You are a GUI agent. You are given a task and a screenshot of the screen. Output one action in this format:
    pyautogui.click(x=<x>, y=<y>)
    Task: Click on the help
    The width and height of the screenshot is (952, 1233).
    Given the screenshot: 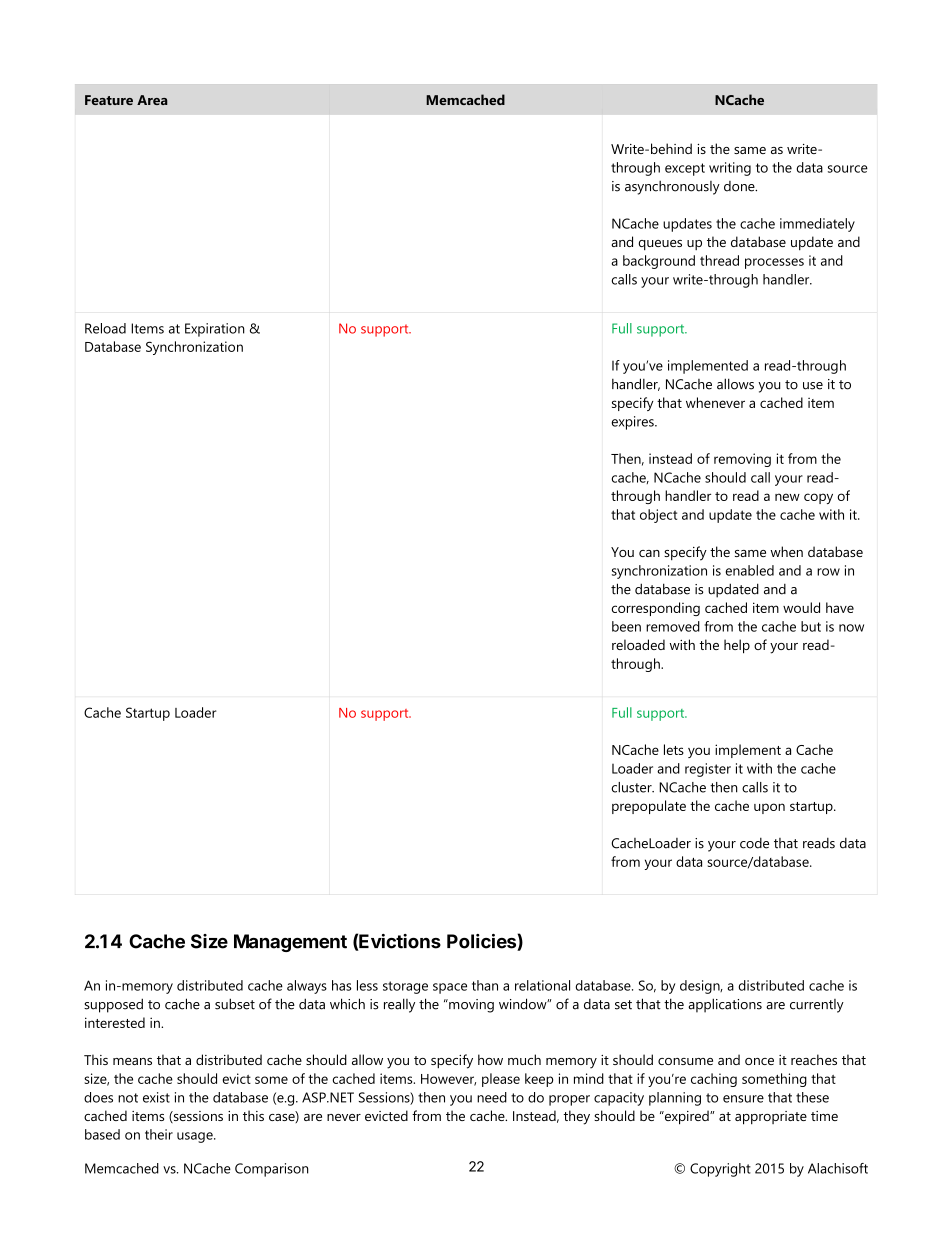 What is the action you would take?
    pyautogui.click(x=737, y=646)
